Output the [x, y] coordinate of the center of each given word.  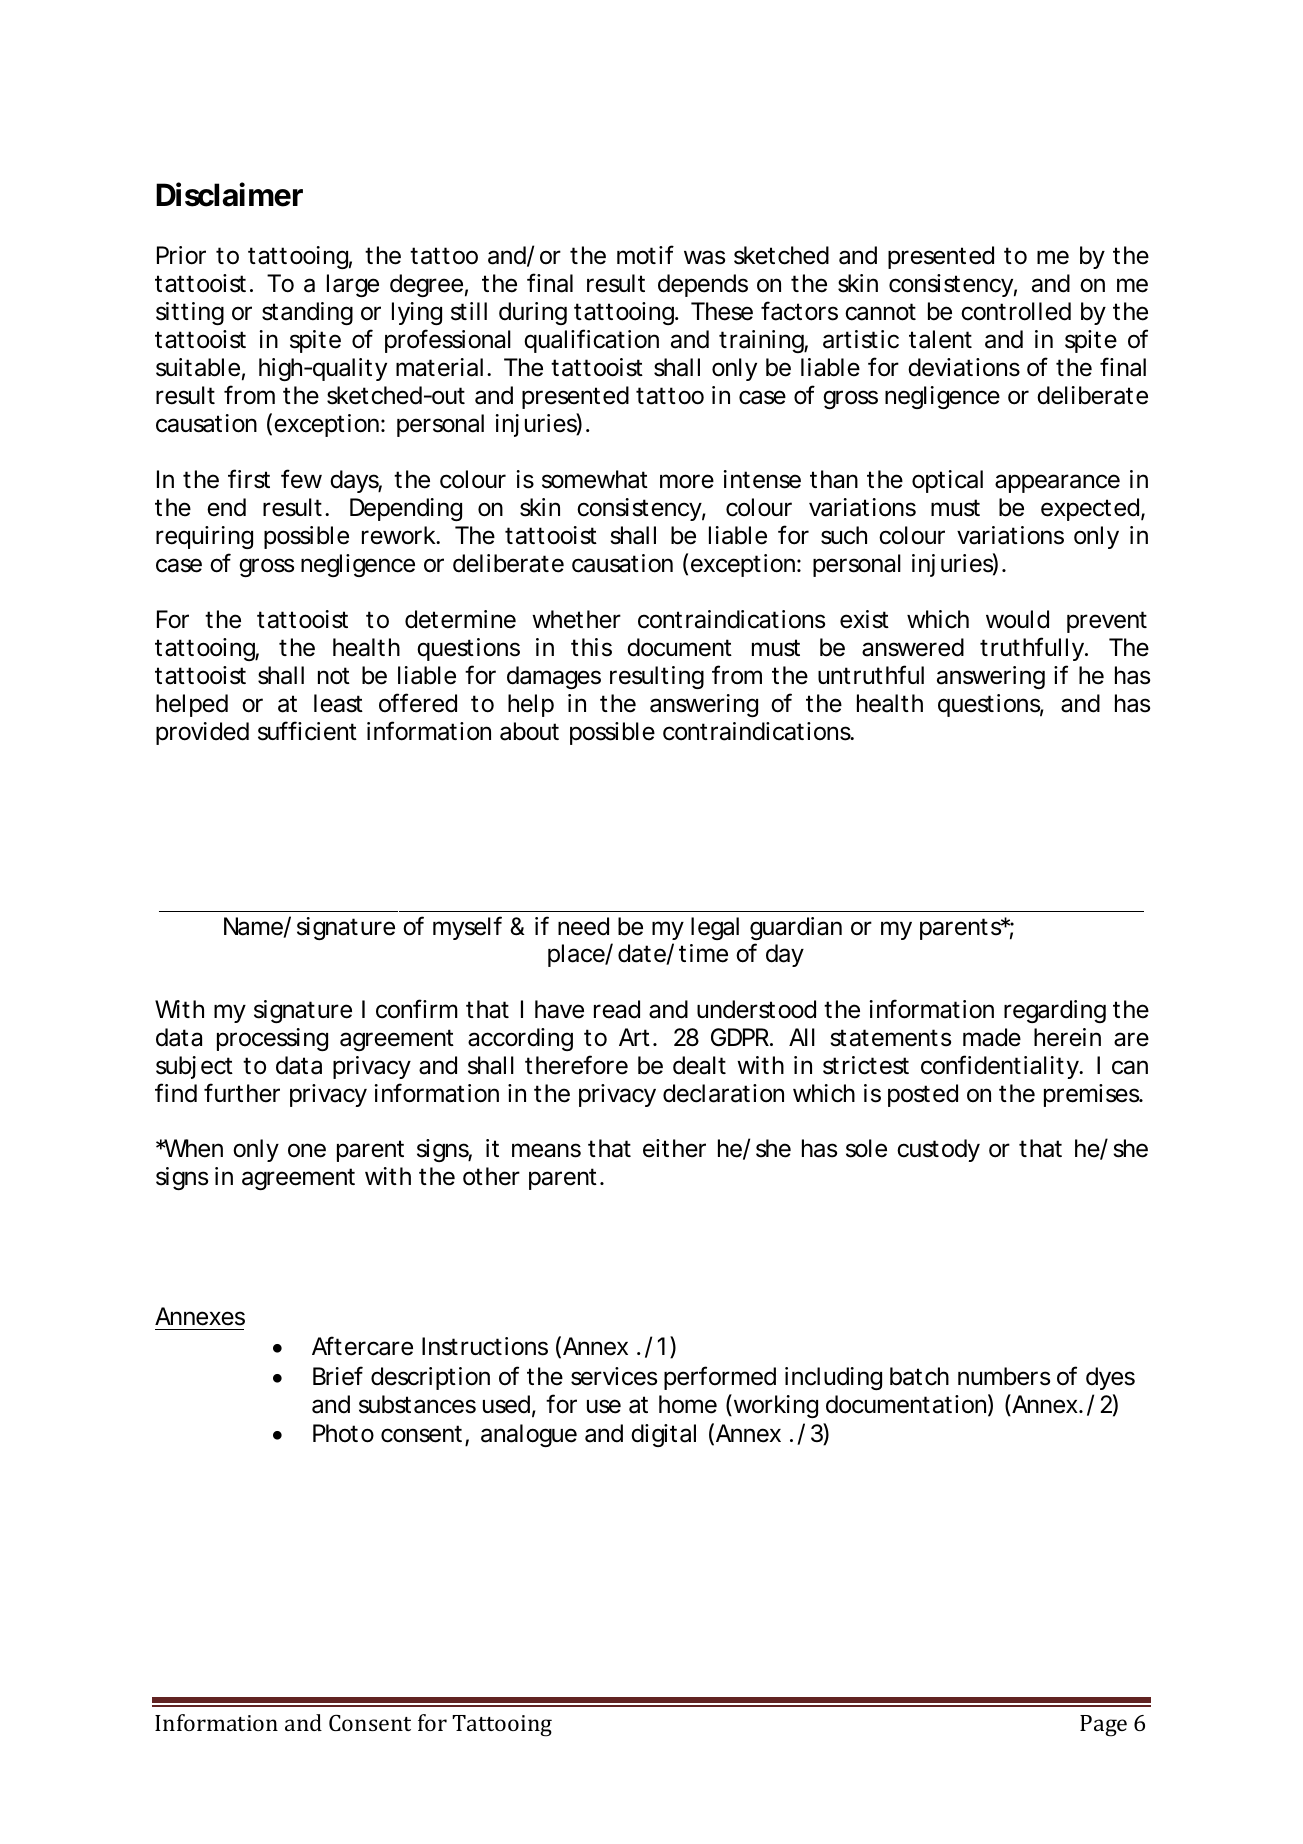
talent [940, 339]
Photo [343, 1433]
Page [1103, 1726]
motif [645, 255]
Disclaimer [229, 194]
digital [663, 1435]
